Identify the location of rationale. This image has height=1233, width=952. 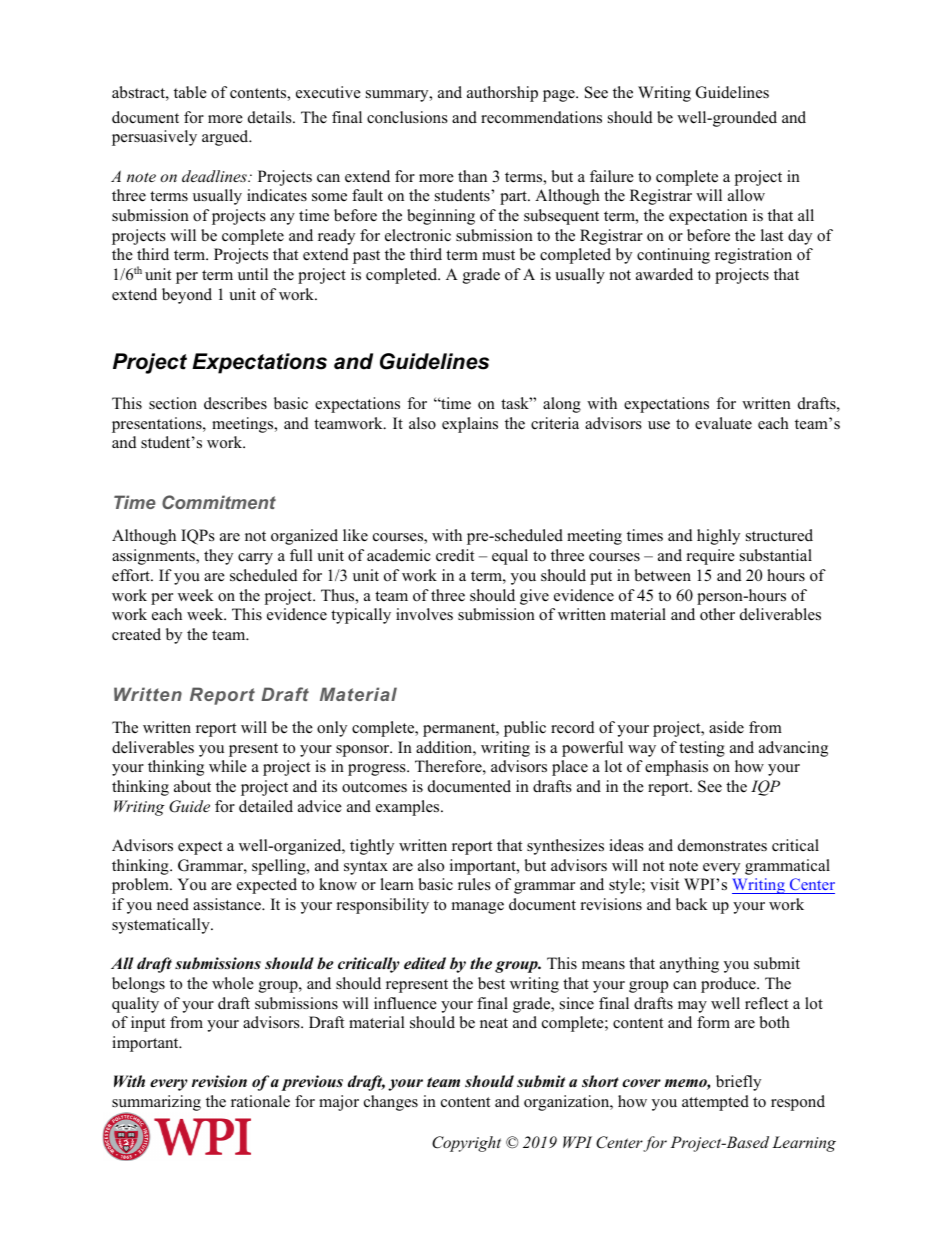
(260, 1101).
